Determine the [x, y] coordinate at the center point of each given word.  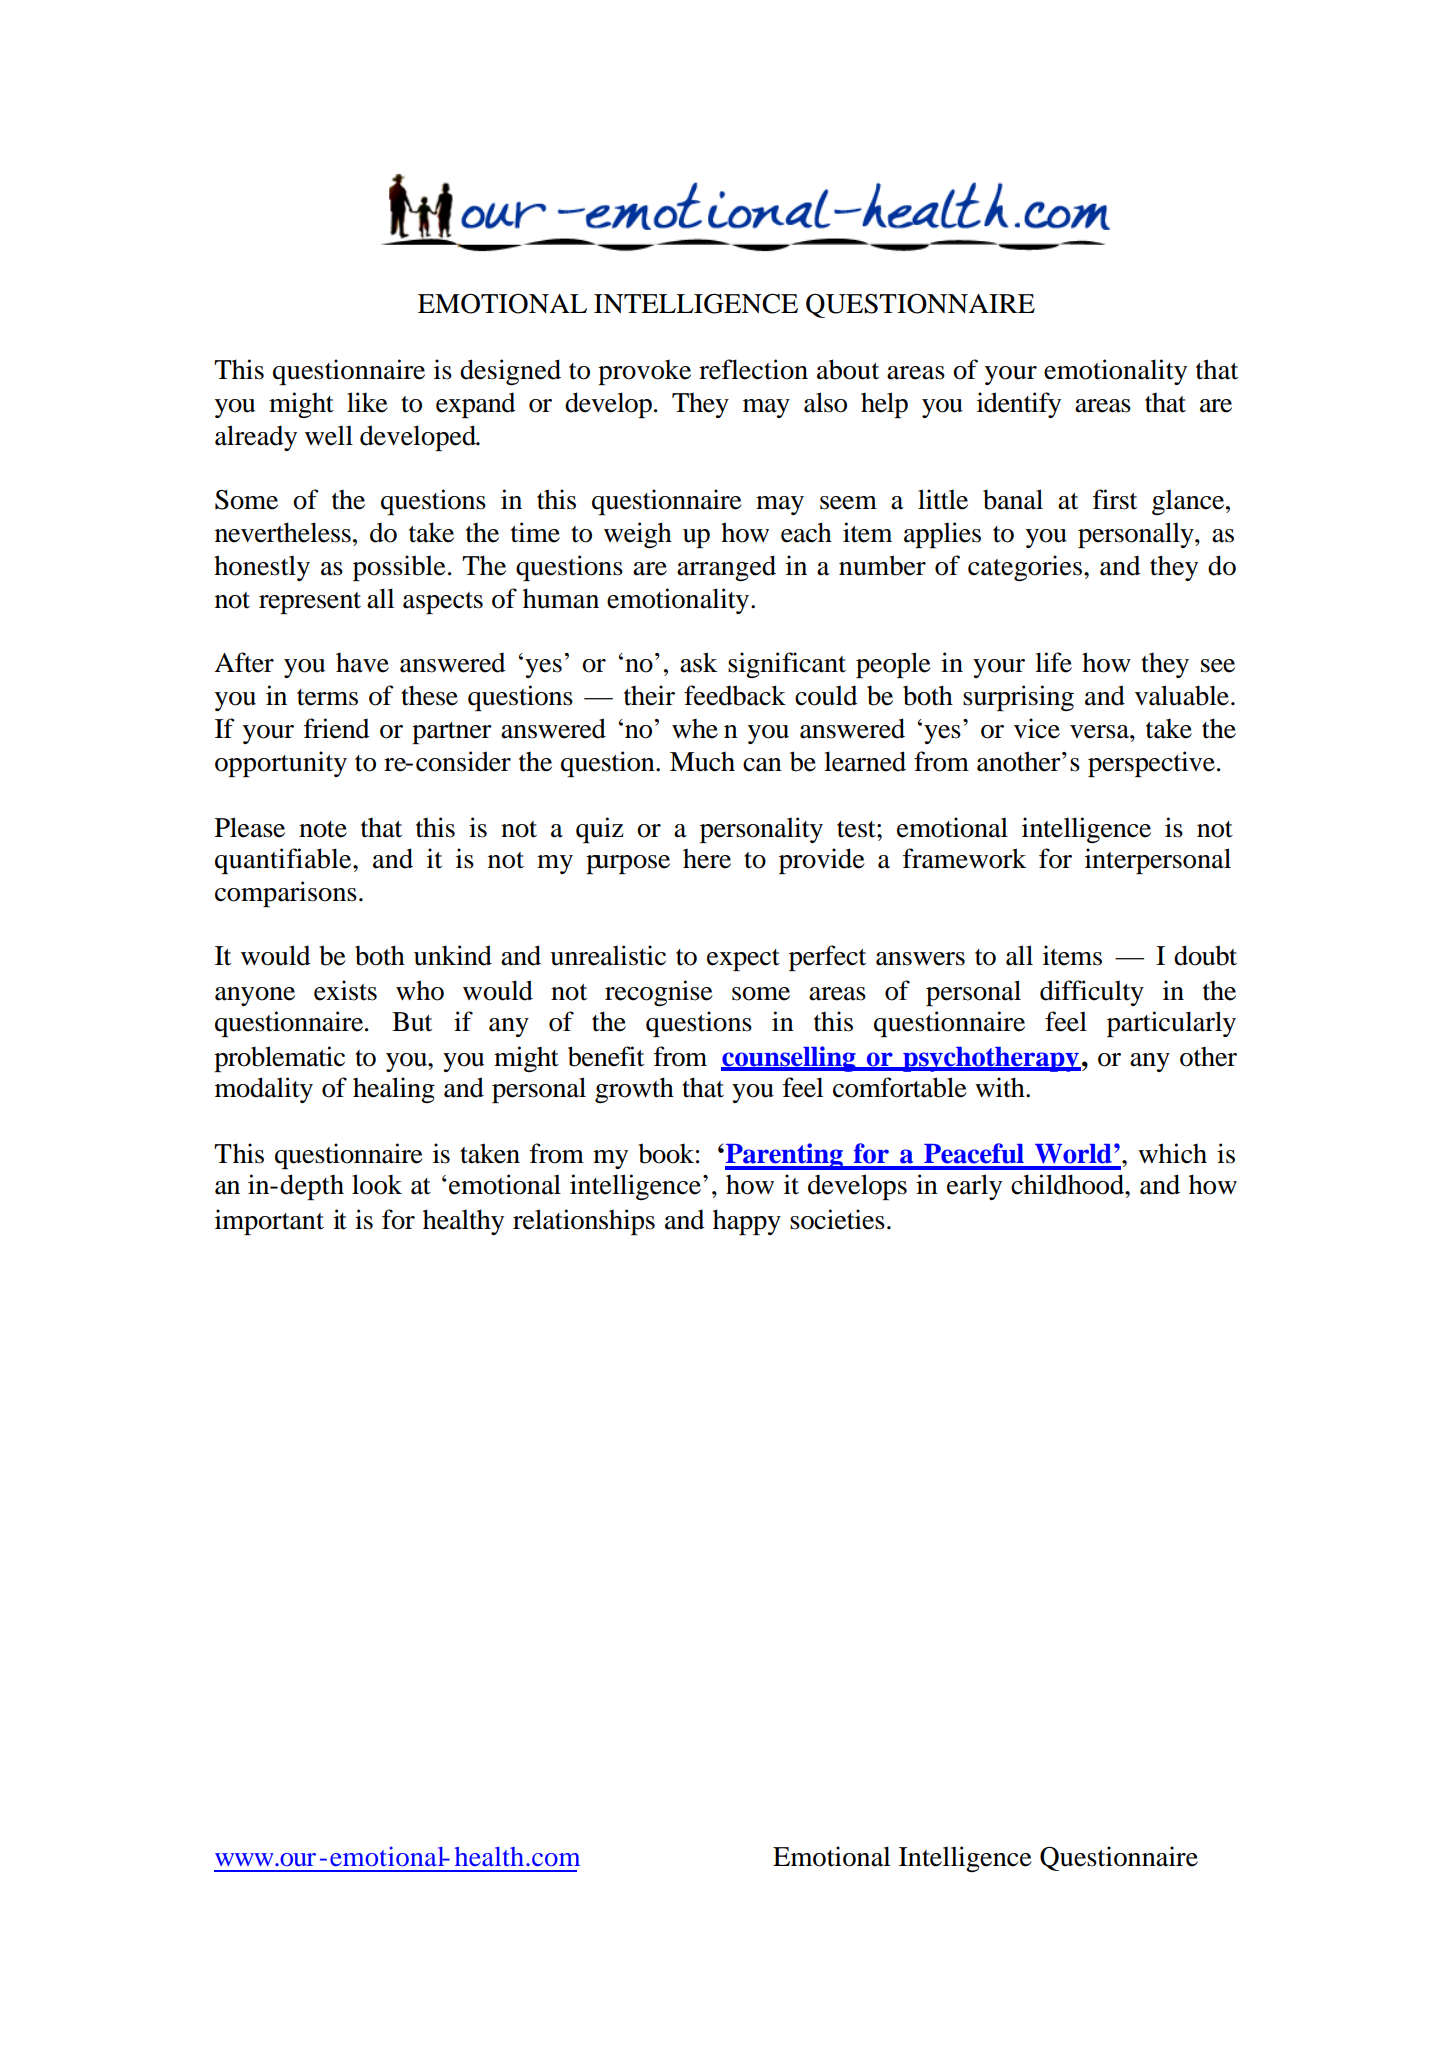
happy [747, 1222]
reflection [753, 369]
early [974, 1187]
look [377, 1184]
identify [1019, 405]
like [367, 402]
